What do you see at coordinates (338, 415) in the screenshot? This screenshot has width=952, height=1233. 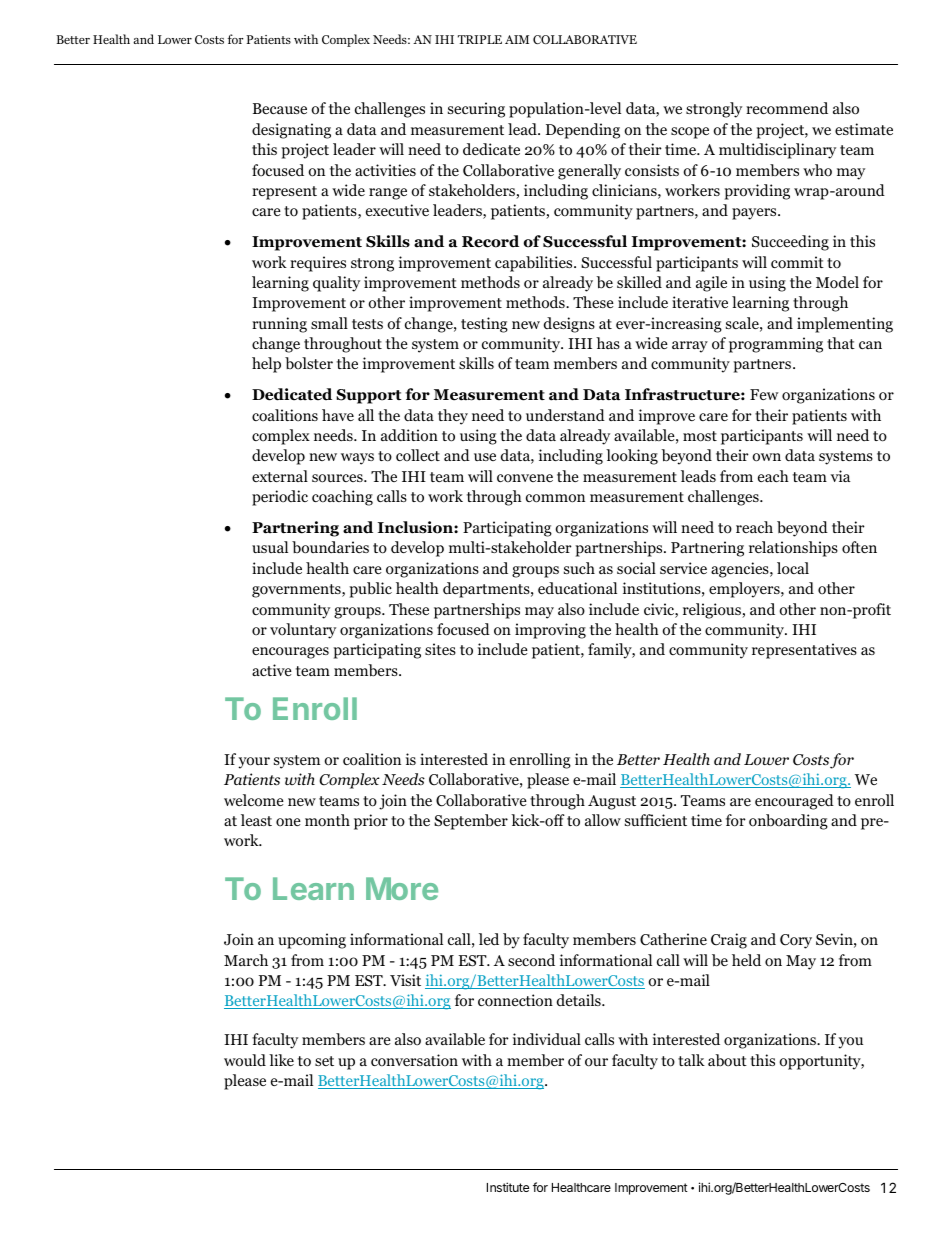 I see `have` at bounding box center [338, 415].
